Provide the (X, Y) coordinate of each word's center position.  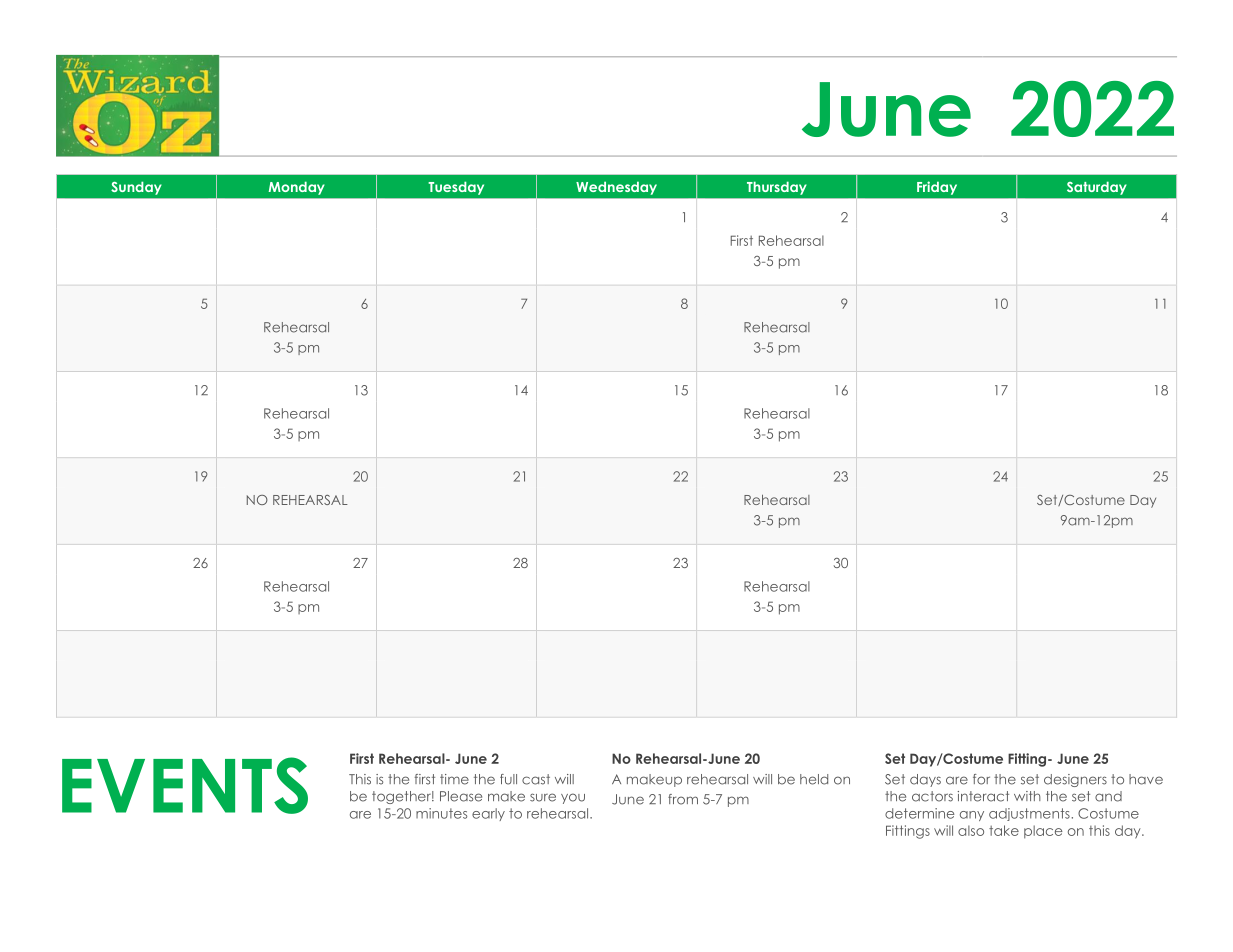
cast (536, 779)
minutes (441, 813)
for (981, 779)
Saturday (1097, 188)
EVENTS (185, 785)
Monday (297, 188)
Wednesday (616, 188)
